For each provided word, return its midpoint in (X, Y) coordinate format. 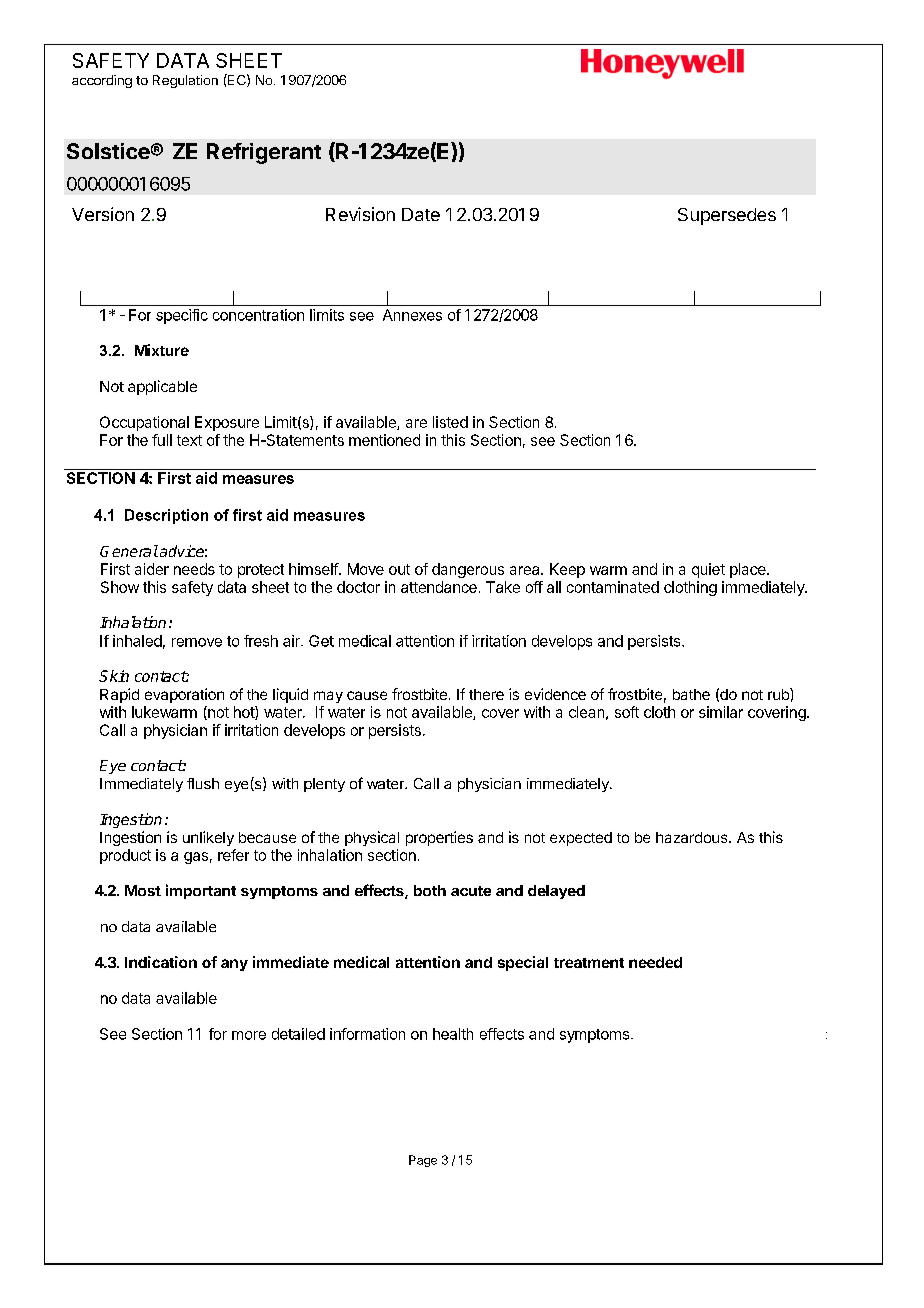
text (189, 440)
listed (450, 422)
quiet (708, 570)
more (249, 1035)
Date (421, 214)
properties (439, 838)
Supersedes (727, 216)
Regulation (185, 81)
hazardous (693, 837)
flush (203, 783)
